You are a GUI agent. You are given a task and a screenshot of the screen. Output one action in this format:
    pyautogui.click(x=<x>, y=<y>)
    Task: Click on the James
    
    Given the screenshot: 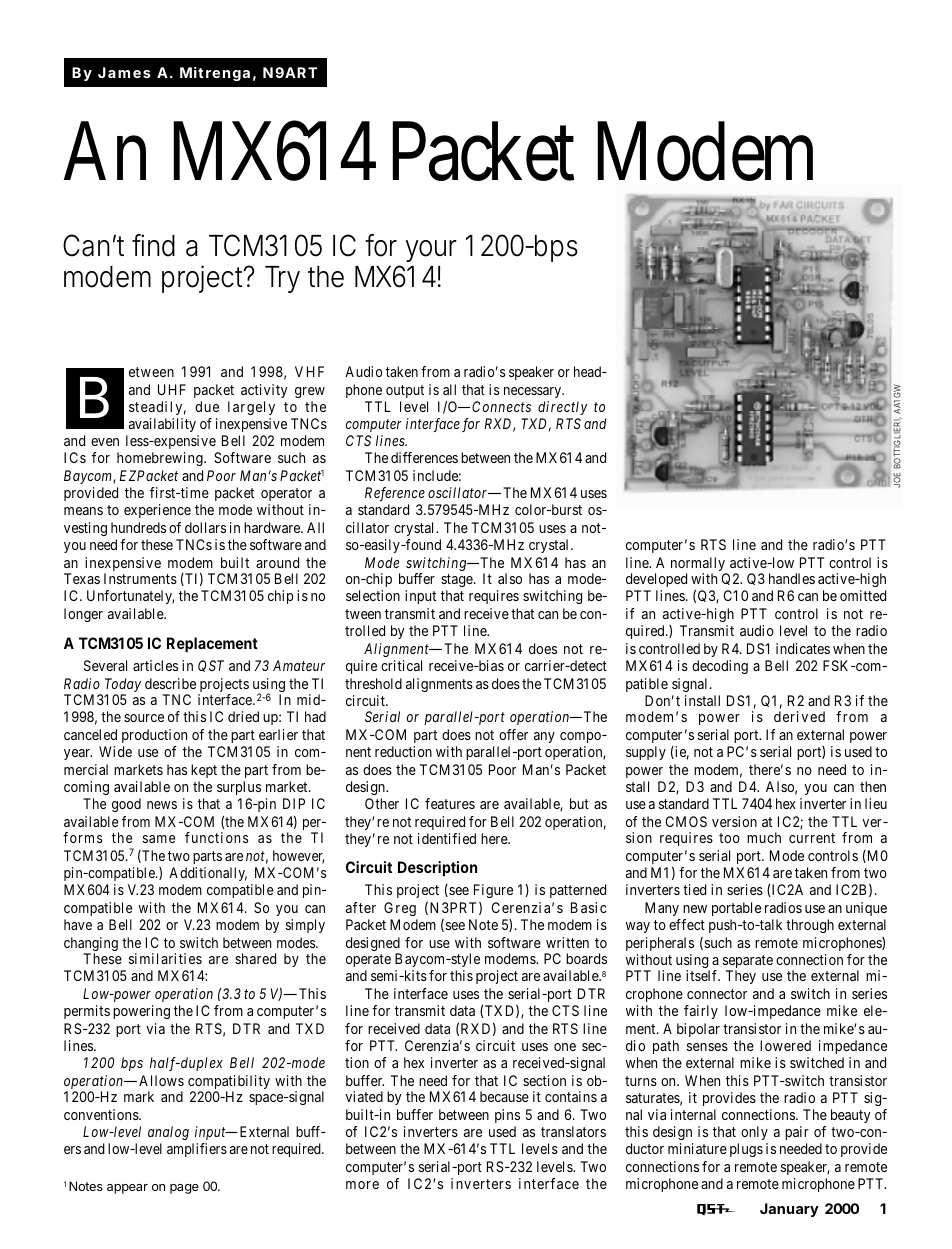 What is the action you would take?
    pyautogui.click(x=124, y=72)
